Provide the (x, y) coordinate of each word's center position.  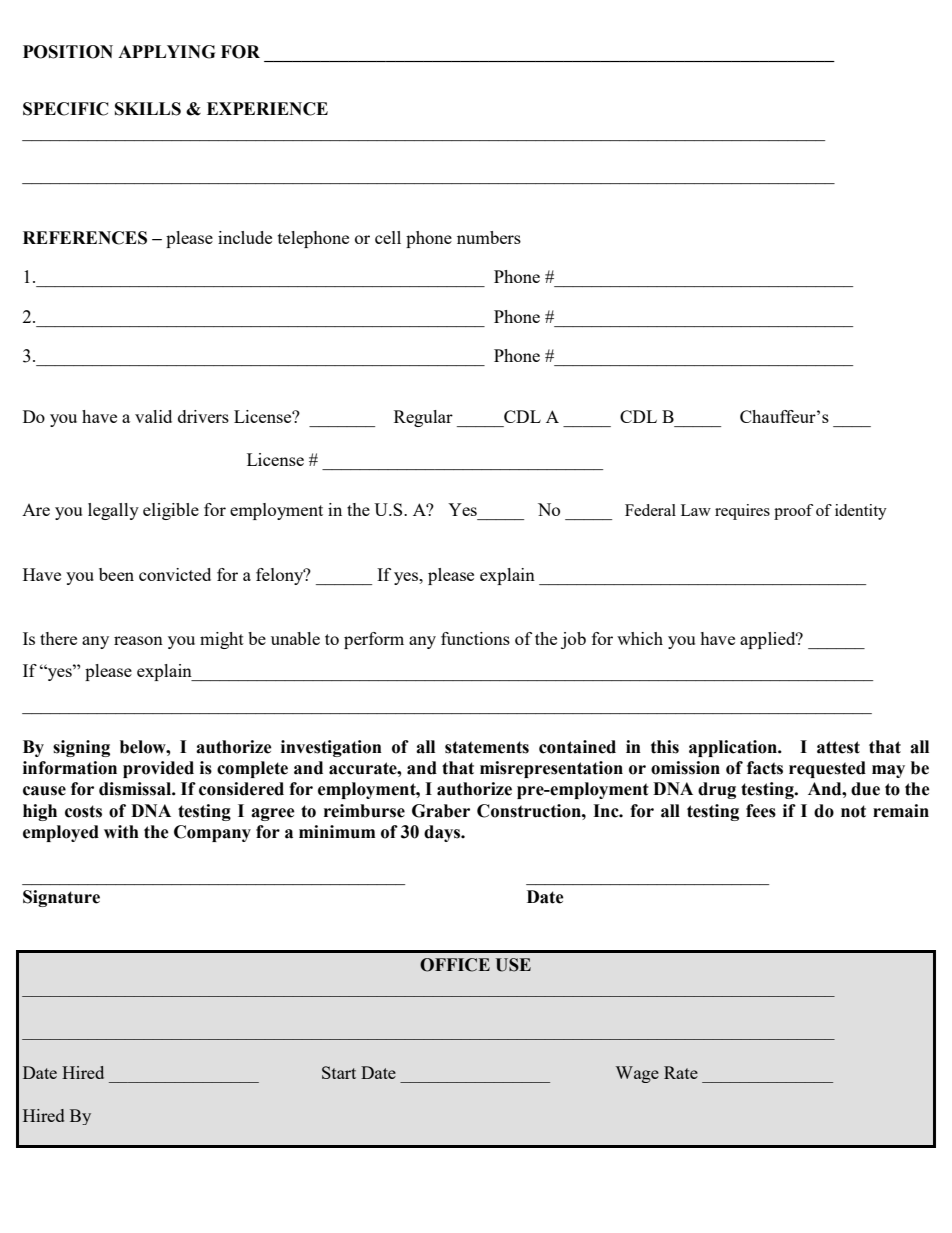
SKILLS (148, 109)
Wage (637, 1074)
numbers (489, 237)
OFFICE (455, 965)
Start (339, 1072)
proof (793, 512)
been (116, 574)
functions (475, 638)
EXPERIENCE (267, 109)
